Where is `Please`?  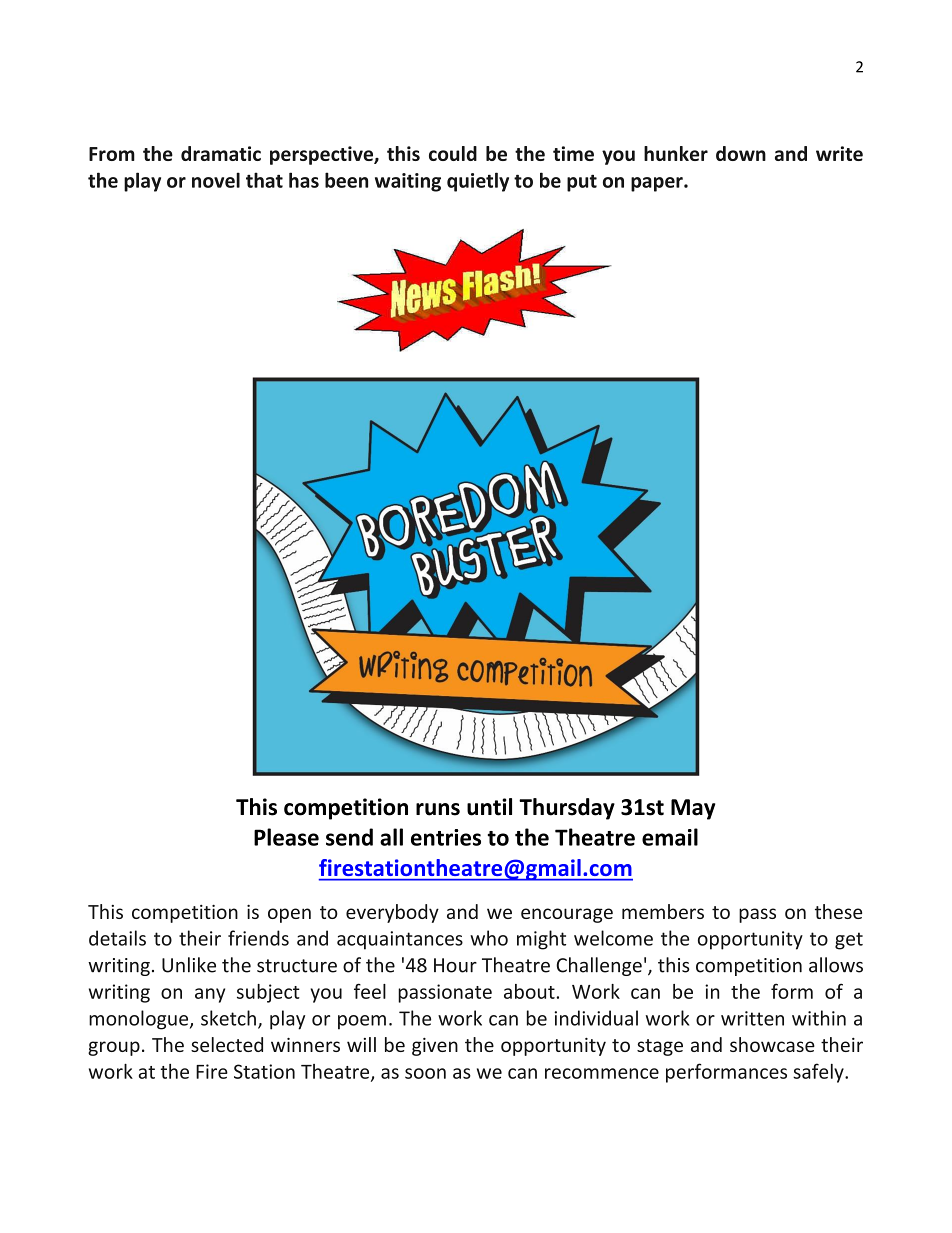 Please is located at coordinates (286, 837).
